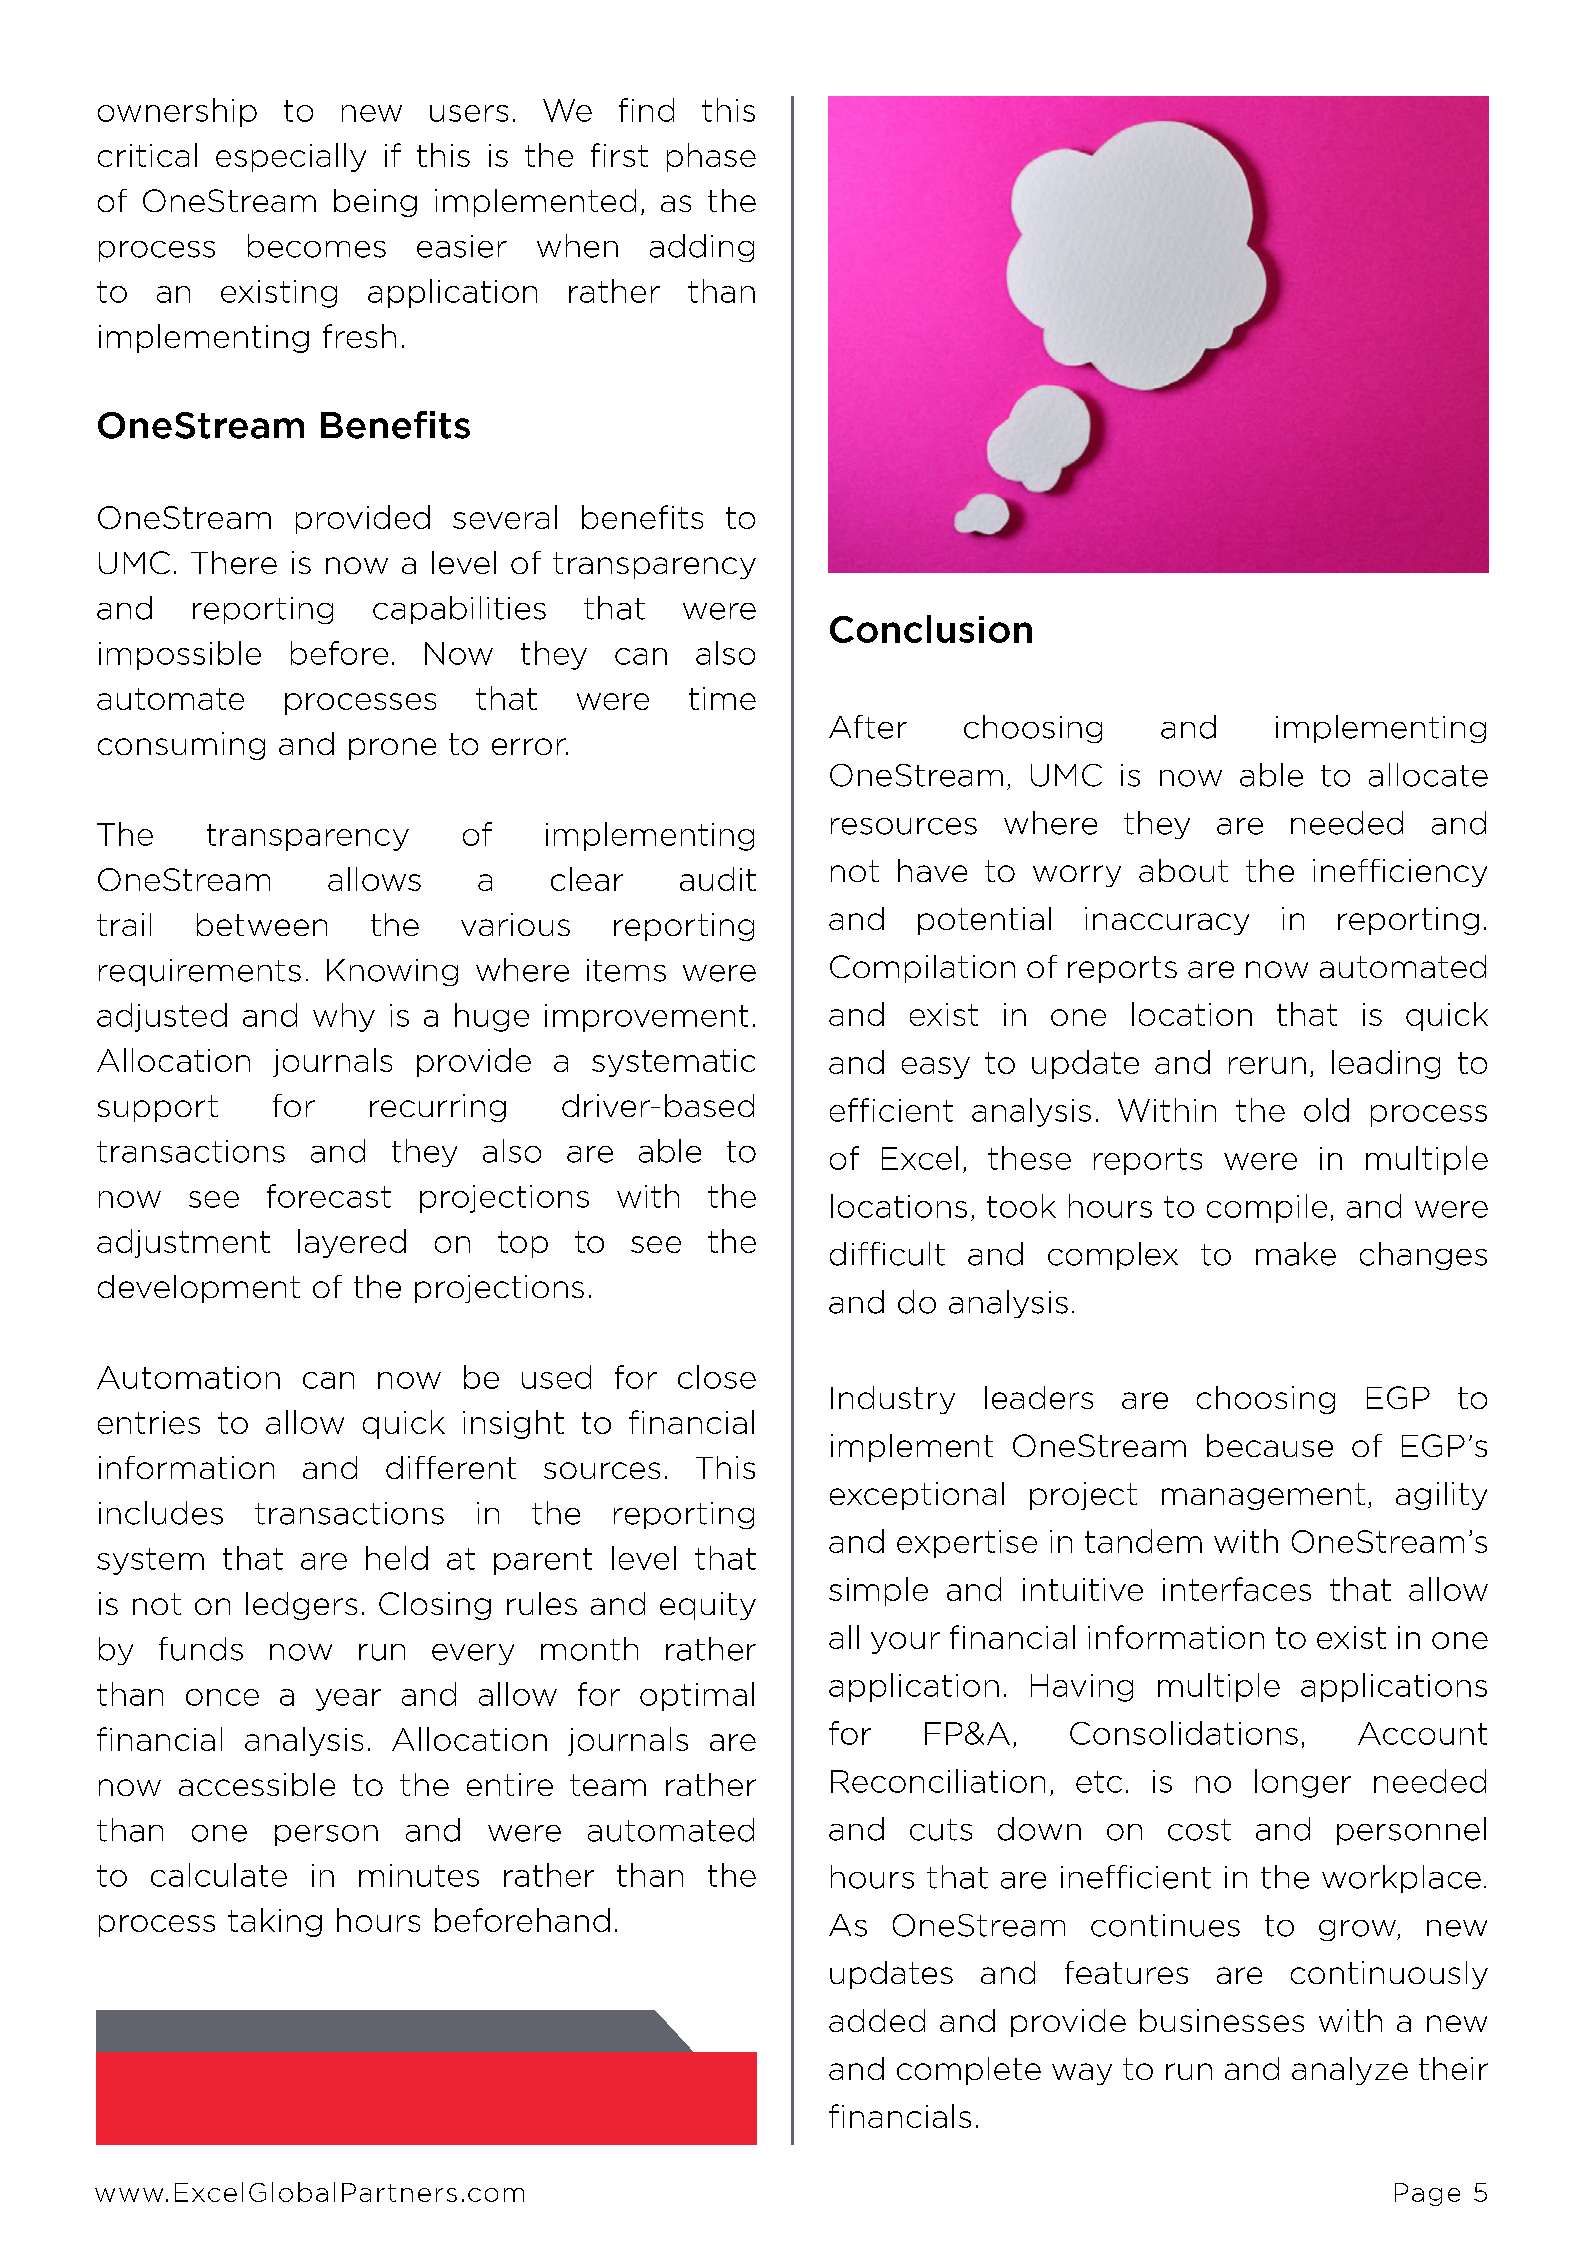 The height and width of the image is (2241, 1585). Describe the element at coordinates (275, 1922) in the image. I see `taking` at that location.
